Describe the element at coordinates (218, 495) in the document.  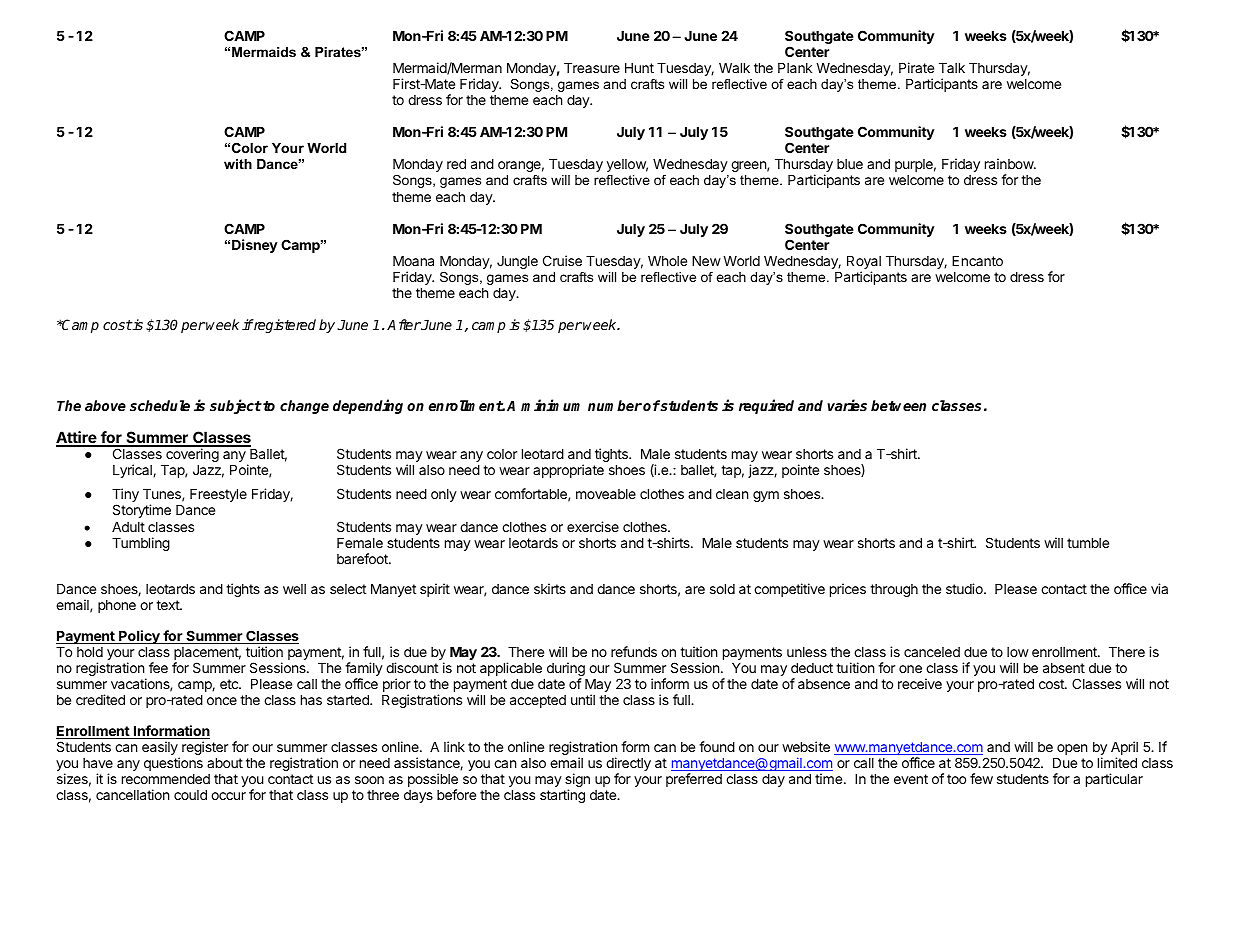
I see `Freestyle` at that location.
